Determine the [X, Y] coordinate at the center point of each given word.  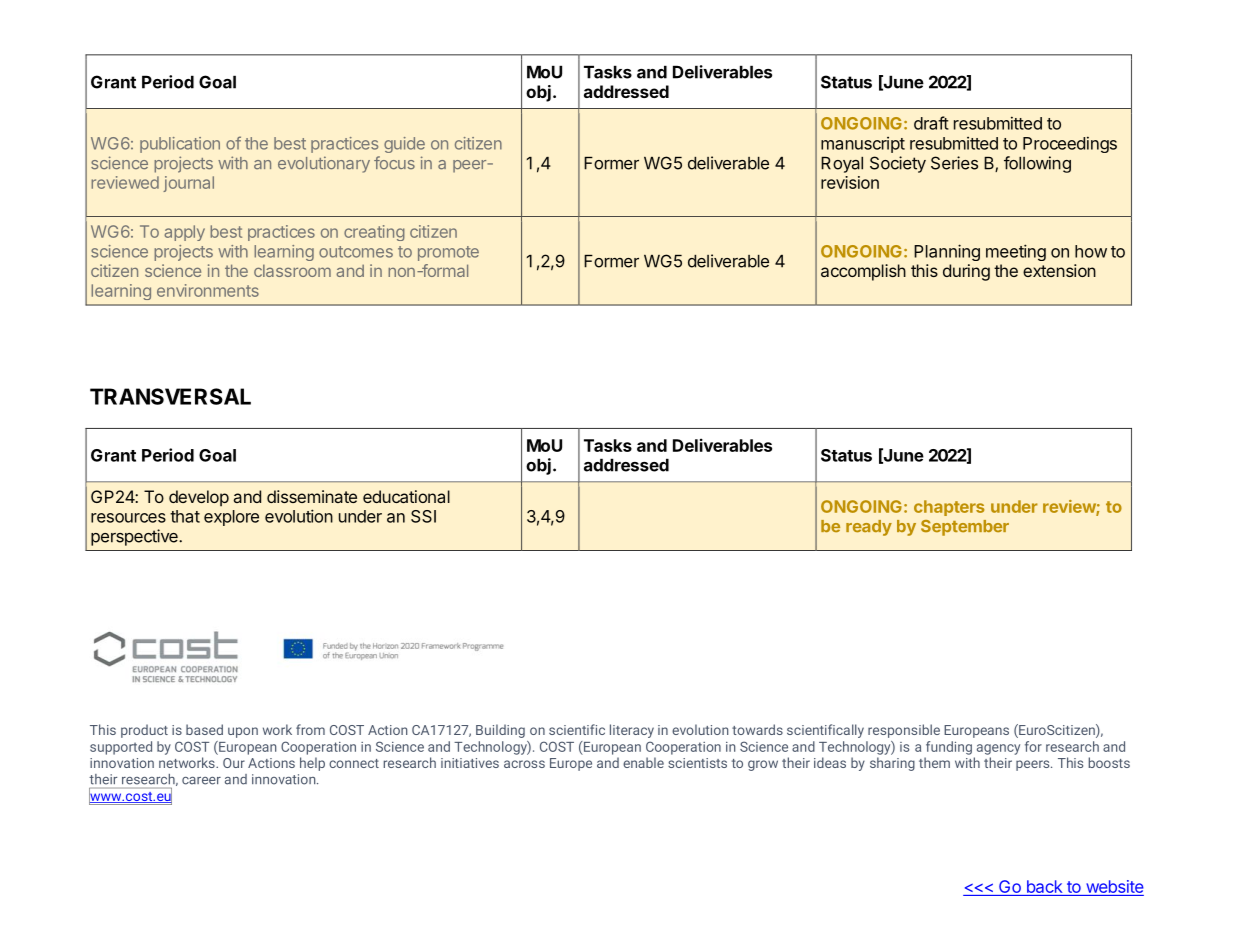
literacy [632, 731]
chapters [949, 508]
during [966, 272]
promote [448, 253]
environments [208, 290]
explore [231, 518]
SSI [423, 516]
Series [954, 163]
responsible [904, 731]
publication [180, 145]
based [204, 729]
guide [404, 145]
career [201, 781]
